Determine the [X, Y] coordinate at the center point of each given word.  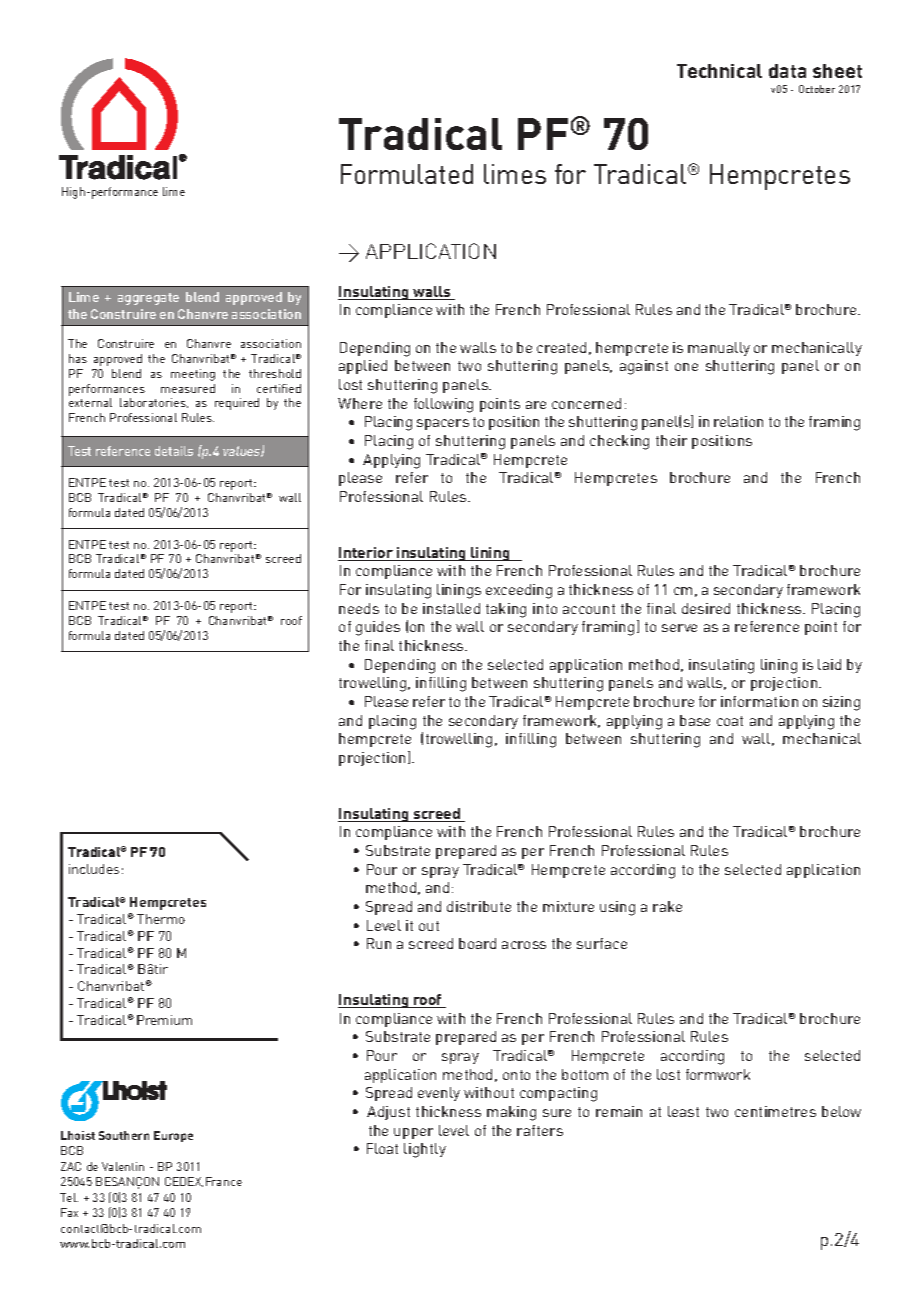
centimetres [775, 1111]
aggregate [148, 299]
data [787, 71]
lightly [425, 1150]
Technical [719, 71]
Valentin [123, 1166]
